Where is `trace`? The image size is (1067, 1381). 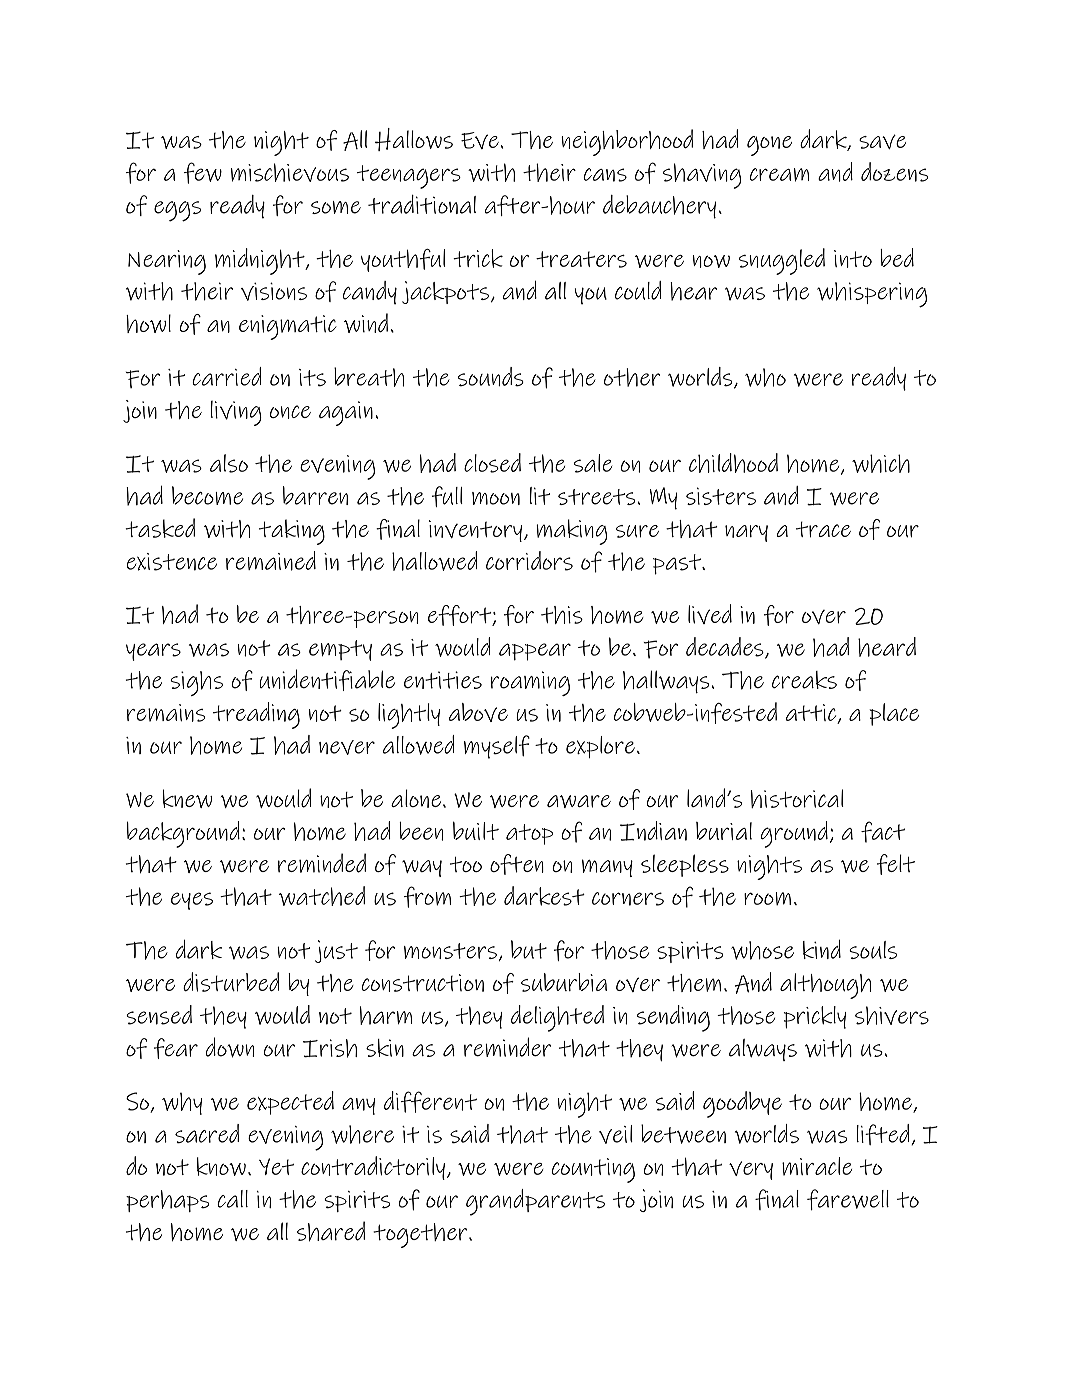
trace is located at coordinates (823, 529).
